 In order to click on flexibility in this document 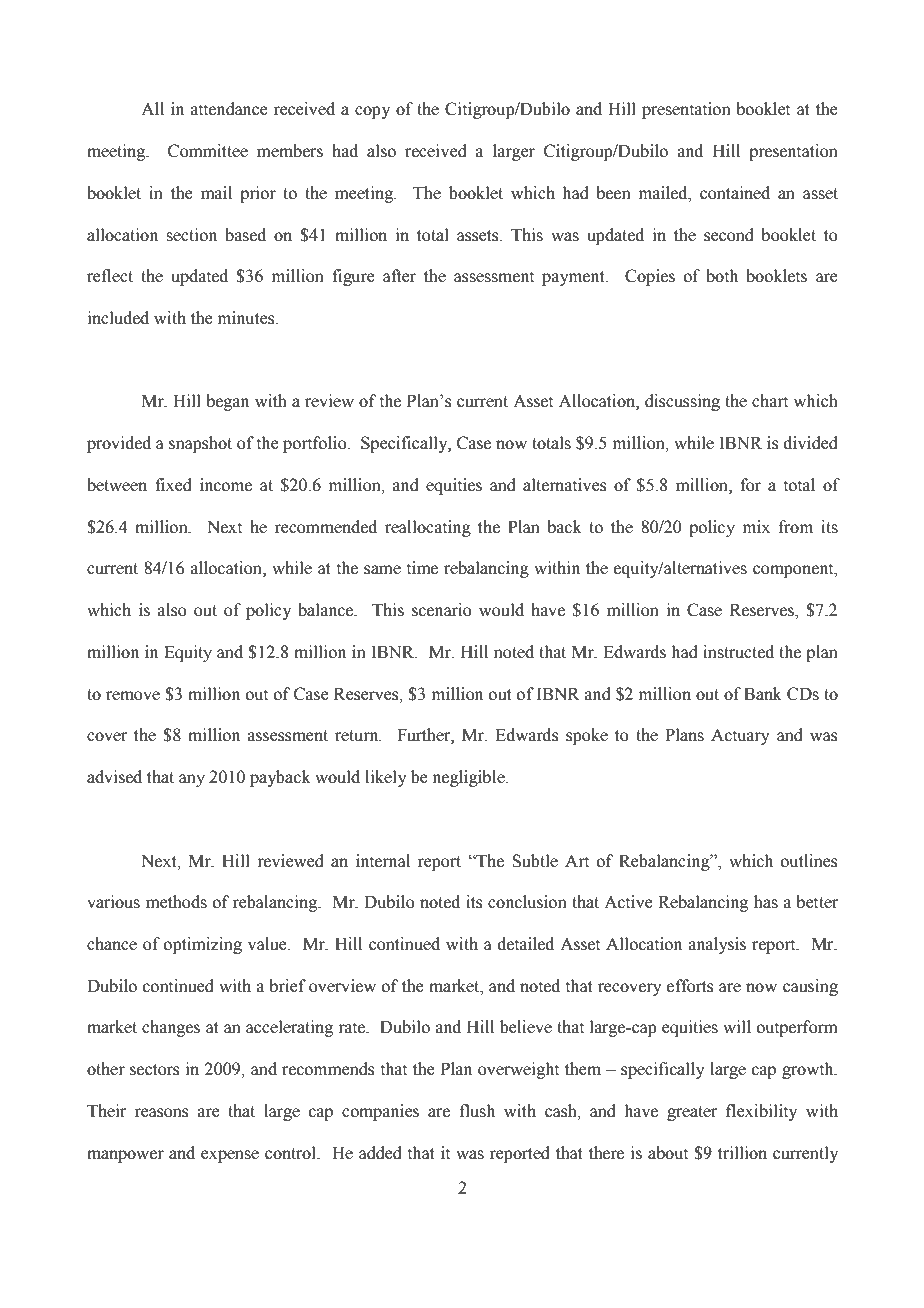, I will do `click(761, 1112)`.
